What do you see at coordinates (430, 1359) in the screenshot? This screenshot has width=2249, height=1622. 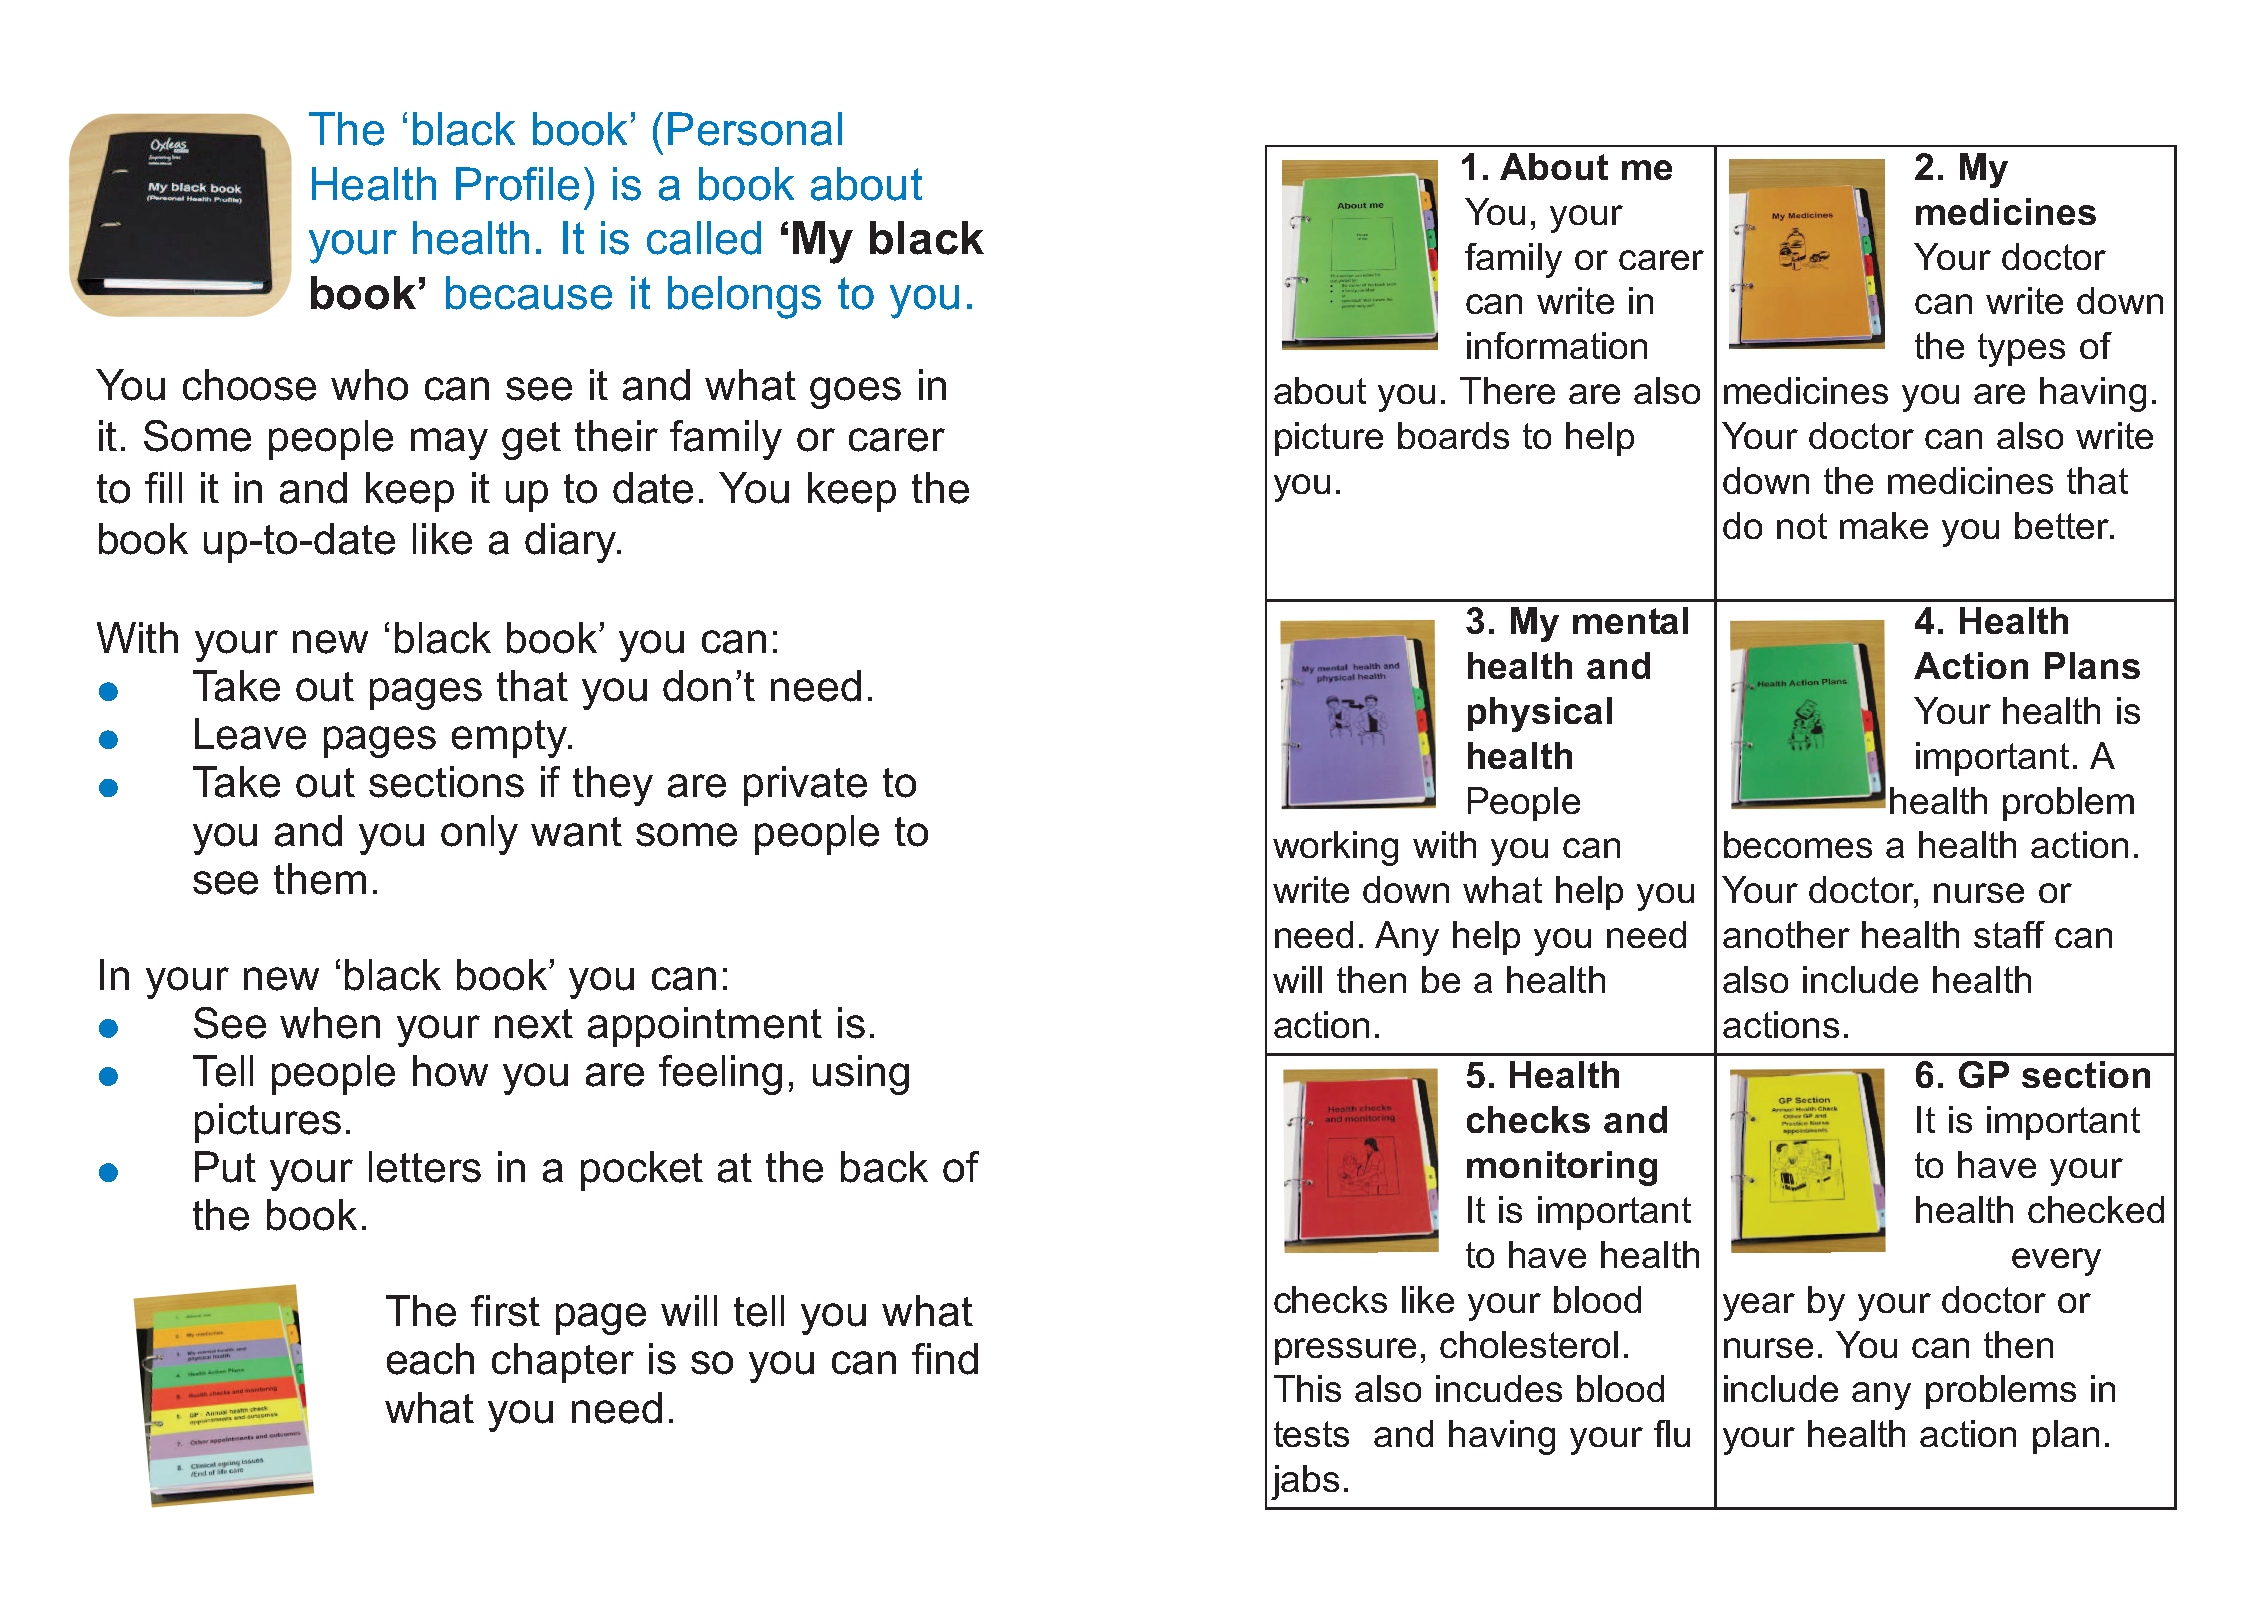 I see `each` at bounding box center [430, 1359].
